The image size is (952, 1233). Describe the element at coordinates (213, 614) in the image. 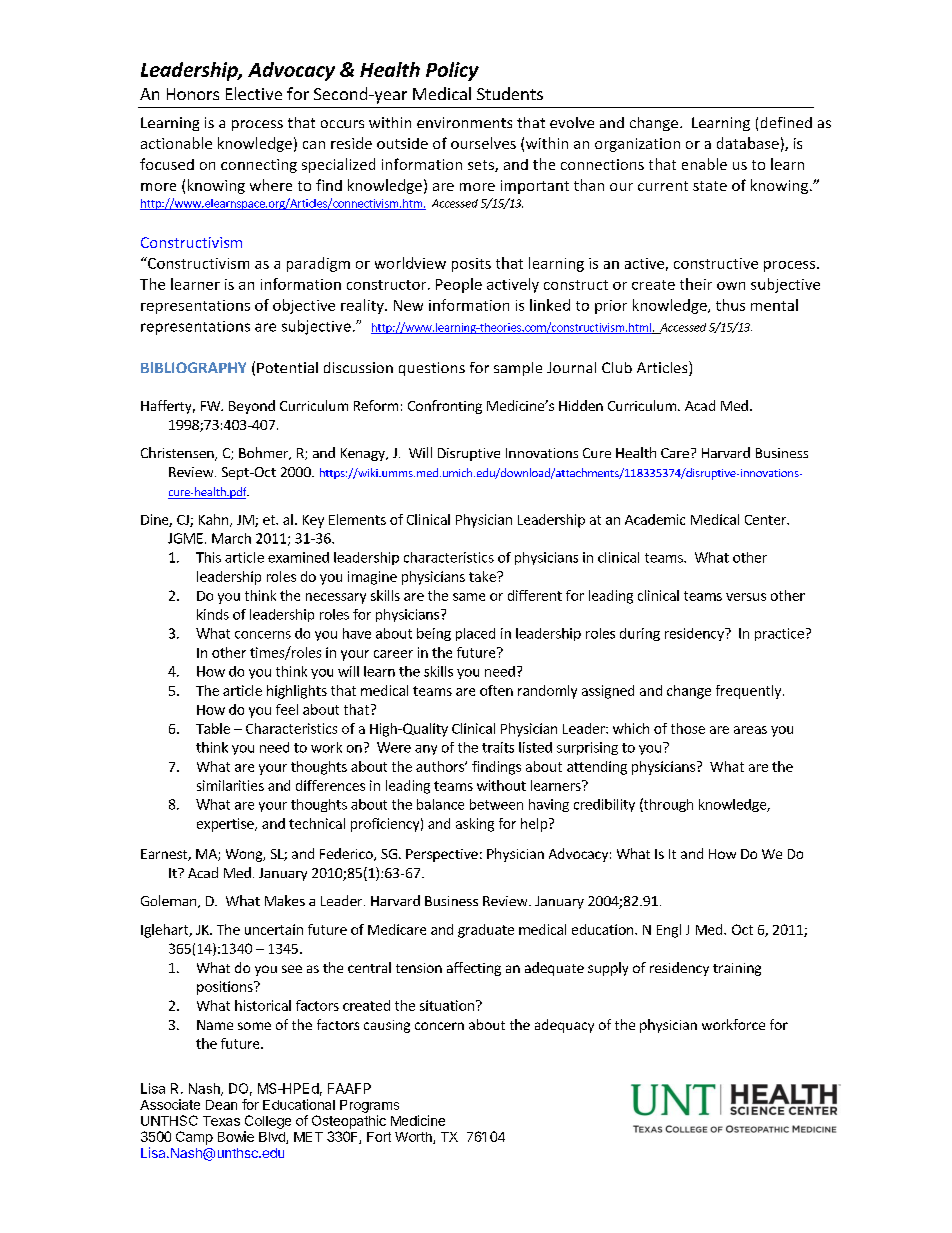

I see `kinds` at that location.
